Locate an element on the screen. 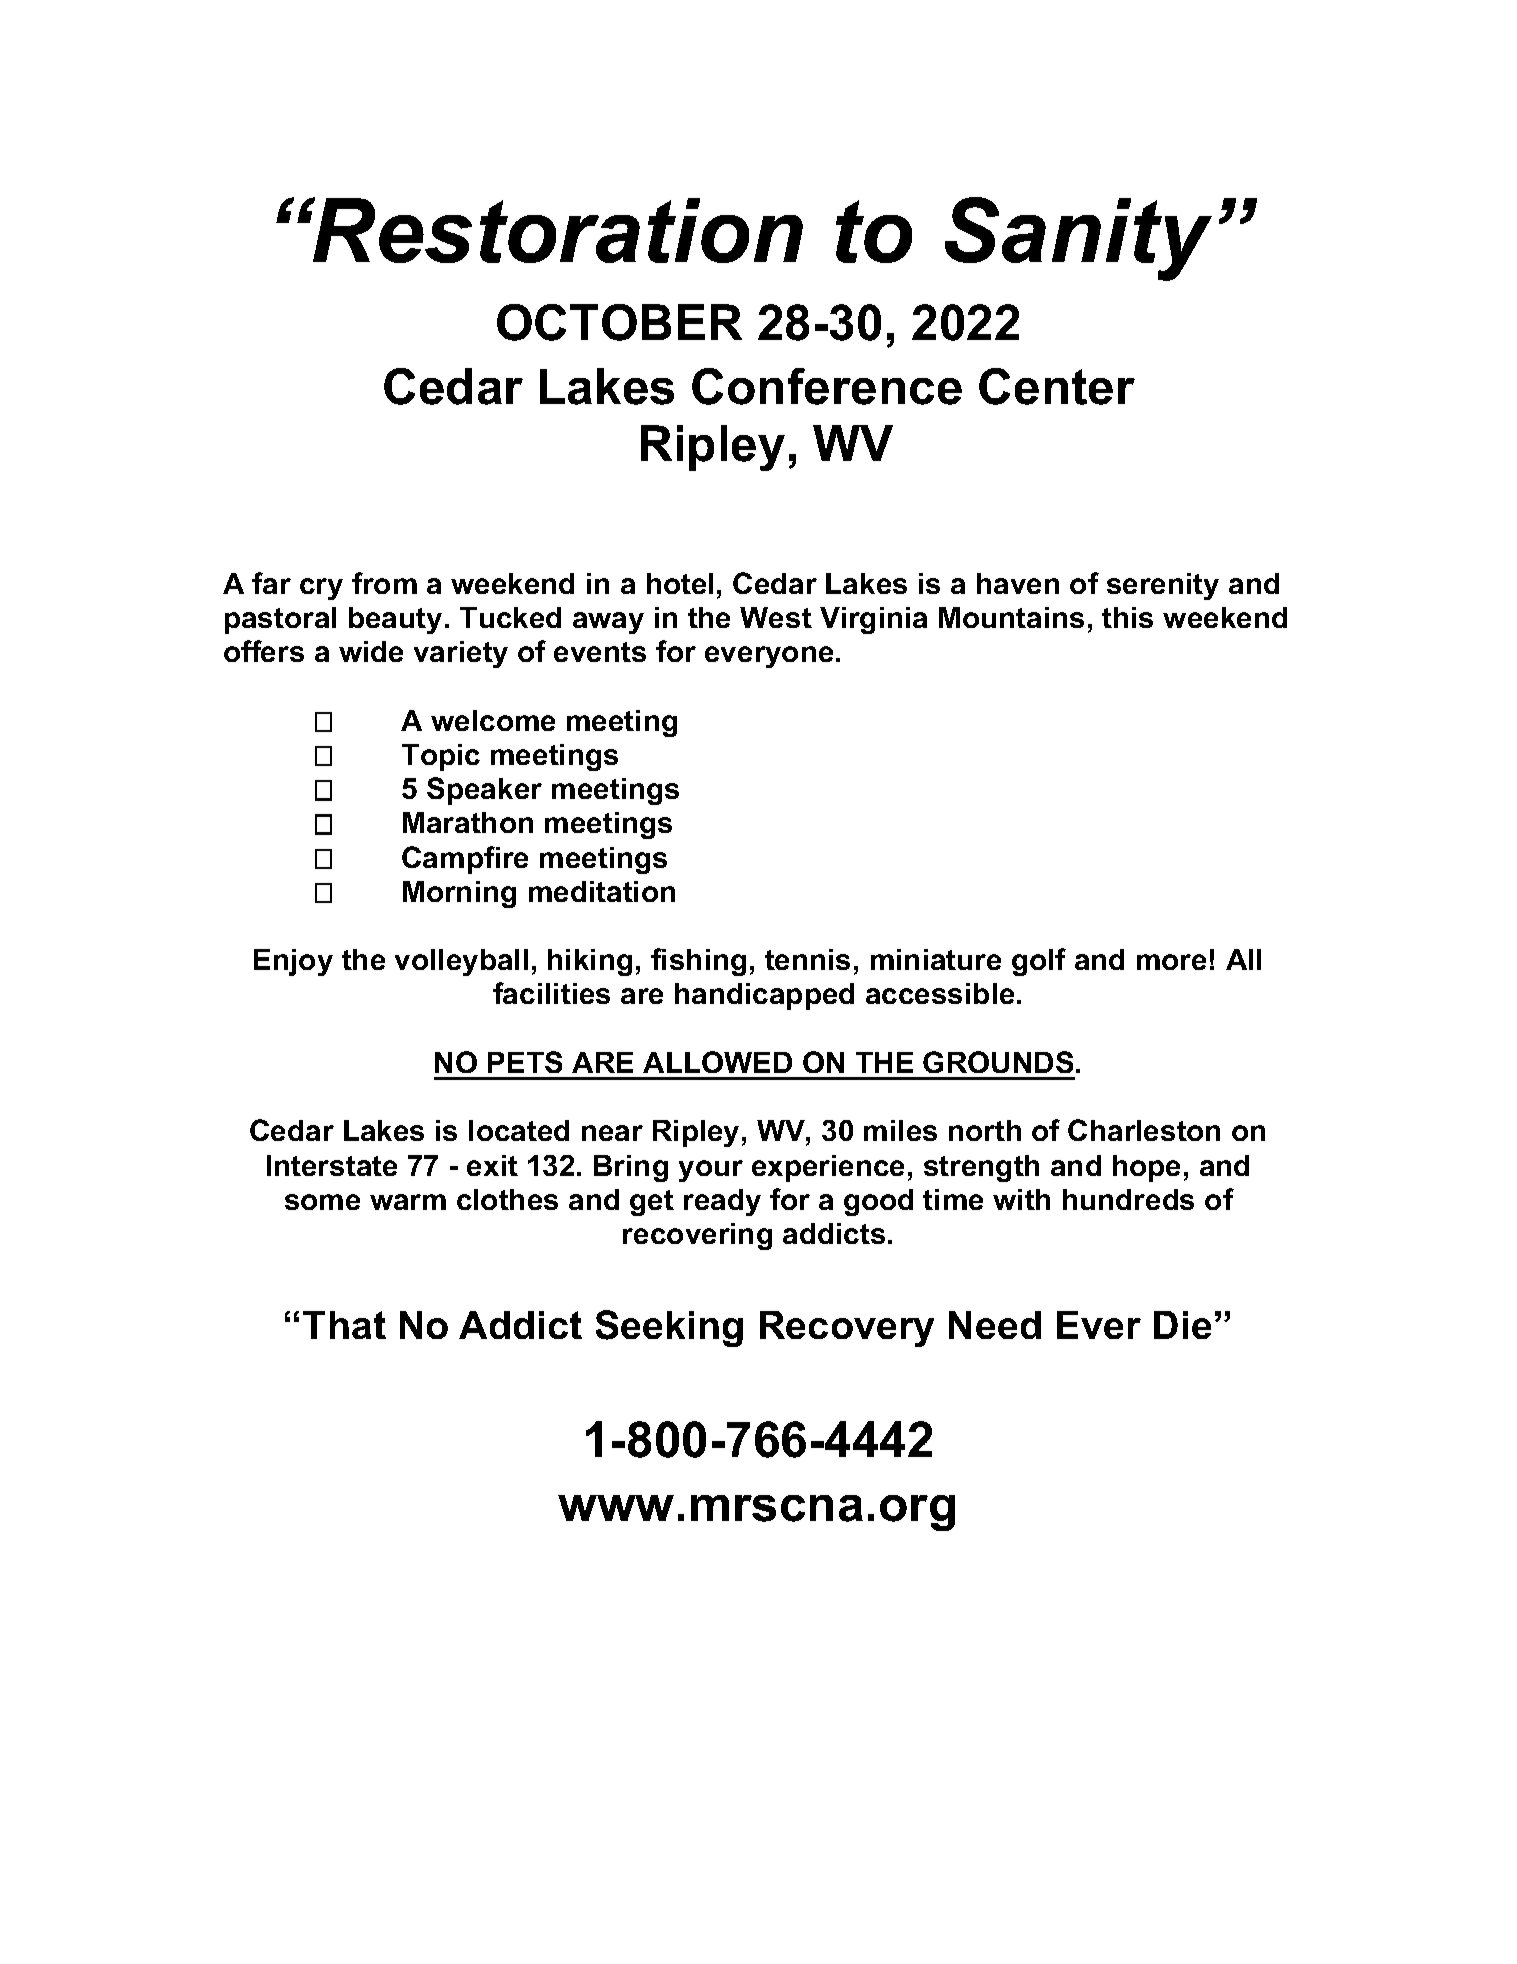  from is located at coordinates (384, 583).
